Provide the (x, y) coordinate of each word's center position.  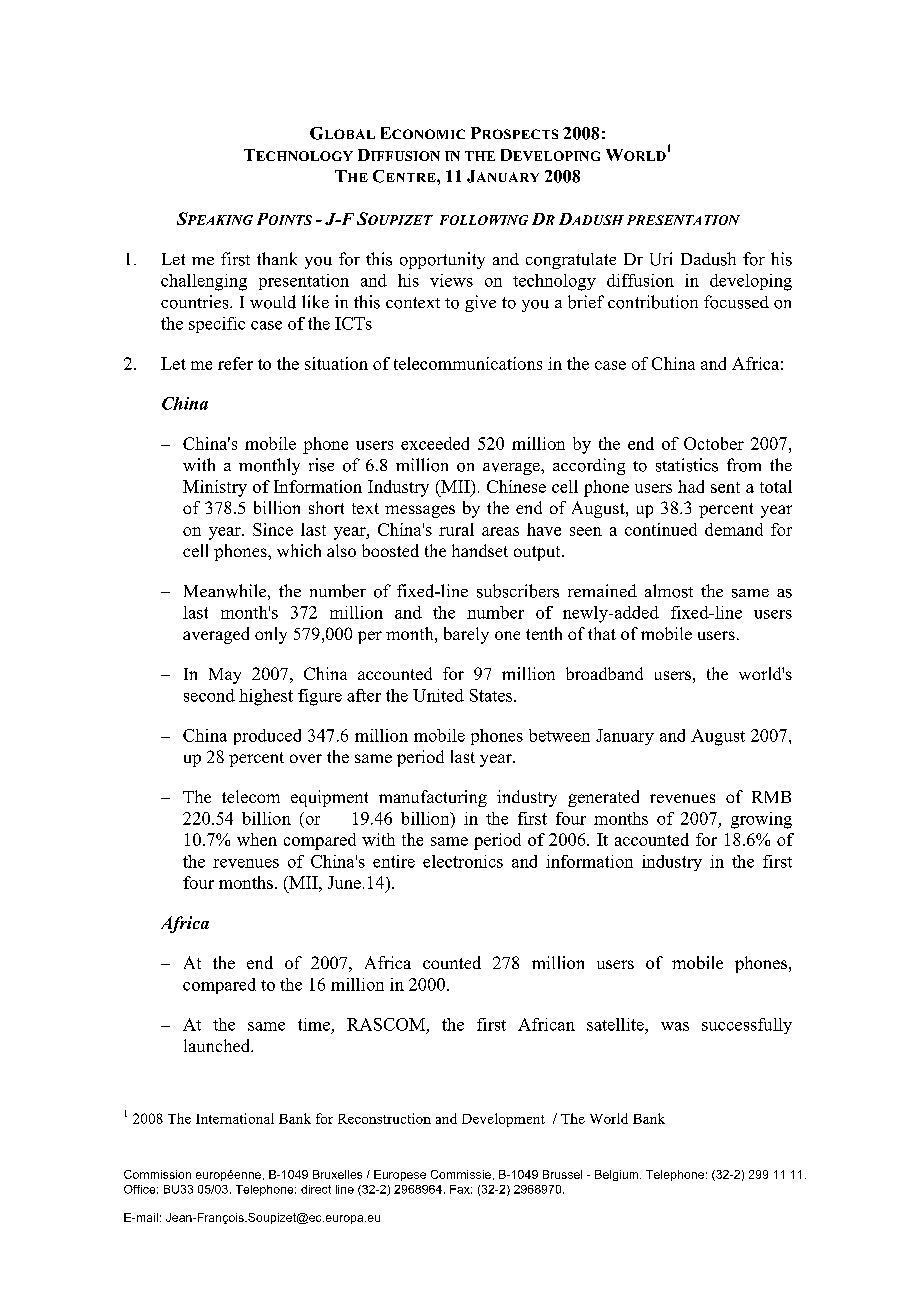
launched (218, 1045)
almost (669, 591)
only (271, 635)
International (235, 1118)
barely (466, 635)
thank (277, 258)
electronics (463, 861)
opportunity (442, 260)
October (714, 443)
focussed (736, 302)
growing (761, 820)
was (675, 1026)
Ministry (215, 488)
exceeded (435, 443)
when (257, 839)
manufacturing (433, 798)
